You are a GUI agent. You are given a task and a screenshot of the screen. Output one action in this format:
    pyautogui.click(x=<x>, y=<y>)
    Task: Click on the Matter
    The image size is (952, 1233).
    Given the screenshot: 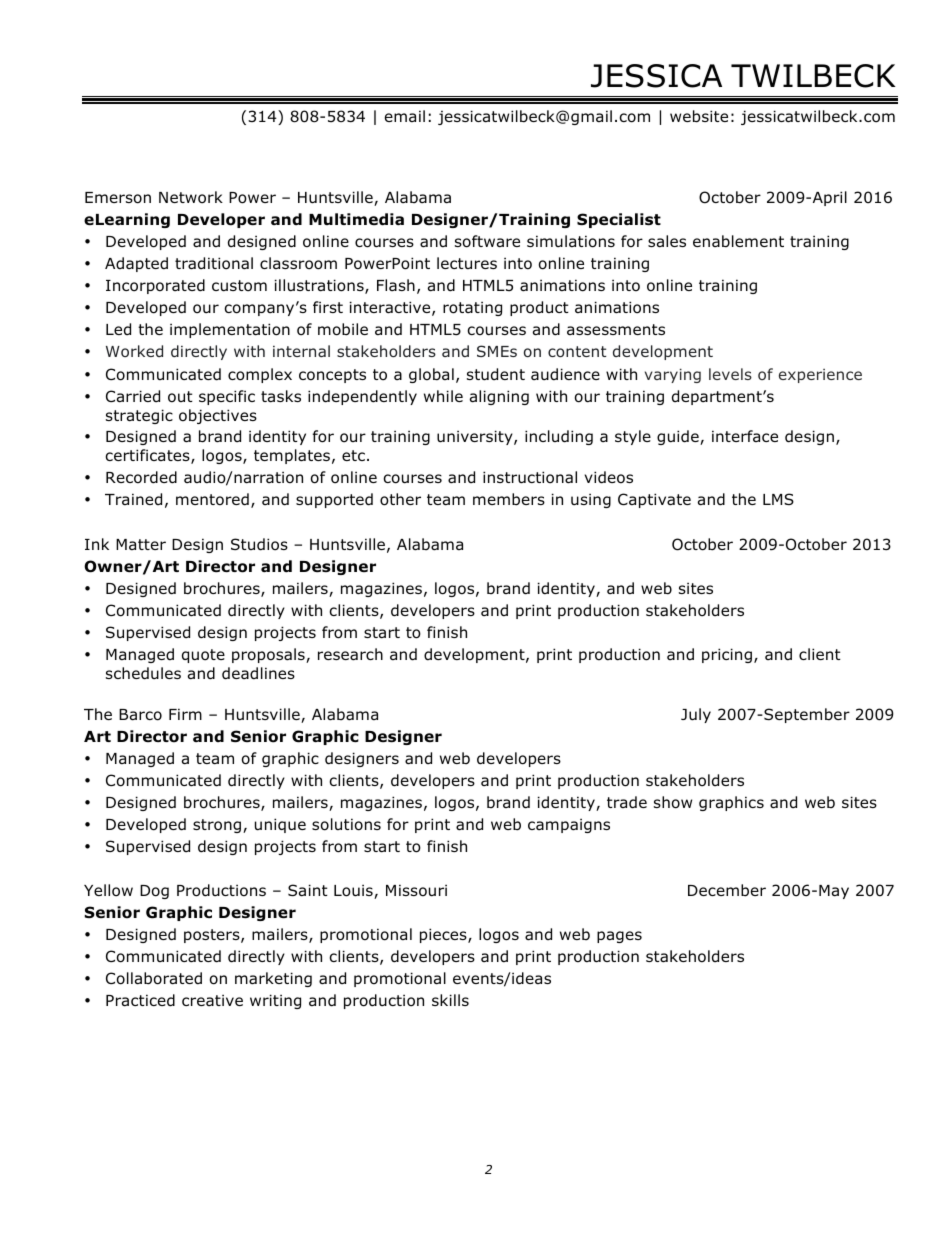 What is the action you would take?
    pyautogui.click(x=141, y=544)
